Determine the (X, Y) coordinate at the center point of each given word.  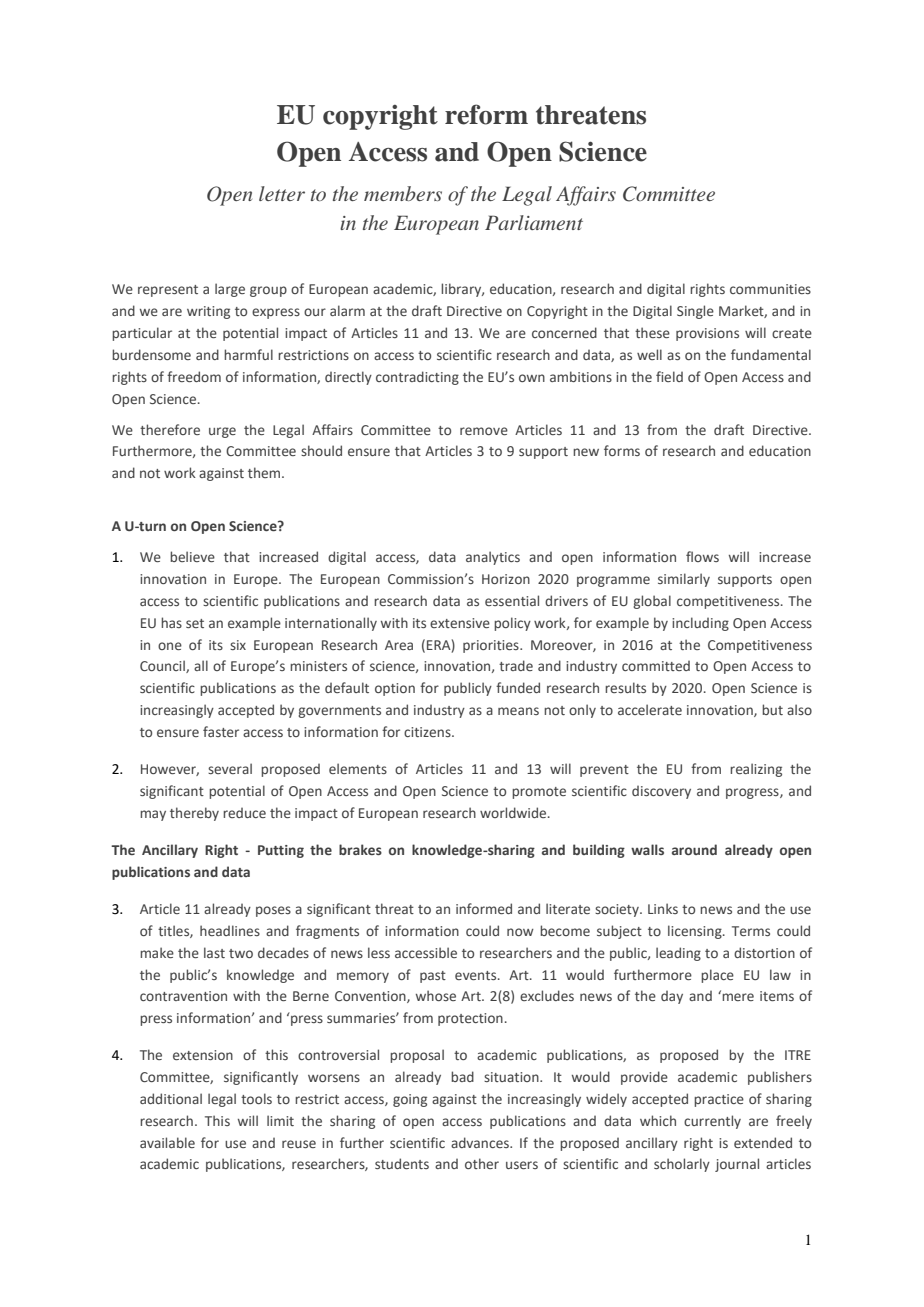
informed (484, 908)
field (669, 376)
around (694, 849)
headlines (230, 930)
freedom (194, 376)
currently (712, 1122)
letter (282, 193)
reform (486, 114)
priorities (492, 646)
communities (770, 289)
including (700, 624)
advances (481, 1142)
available (167, 1142)
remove (484, 431)
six (238, 645)
